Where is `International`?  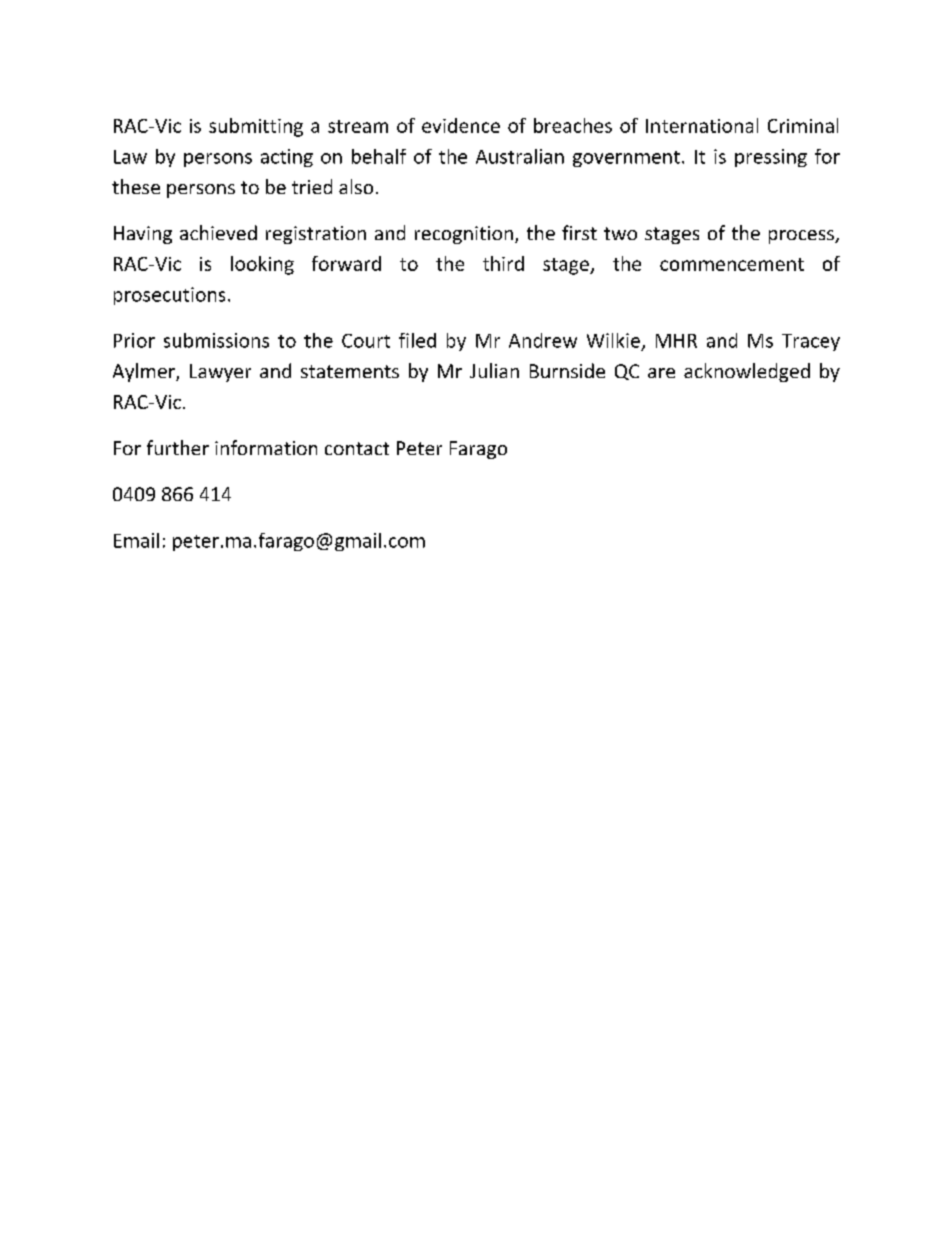 International is located at coordinates (702, 125).
